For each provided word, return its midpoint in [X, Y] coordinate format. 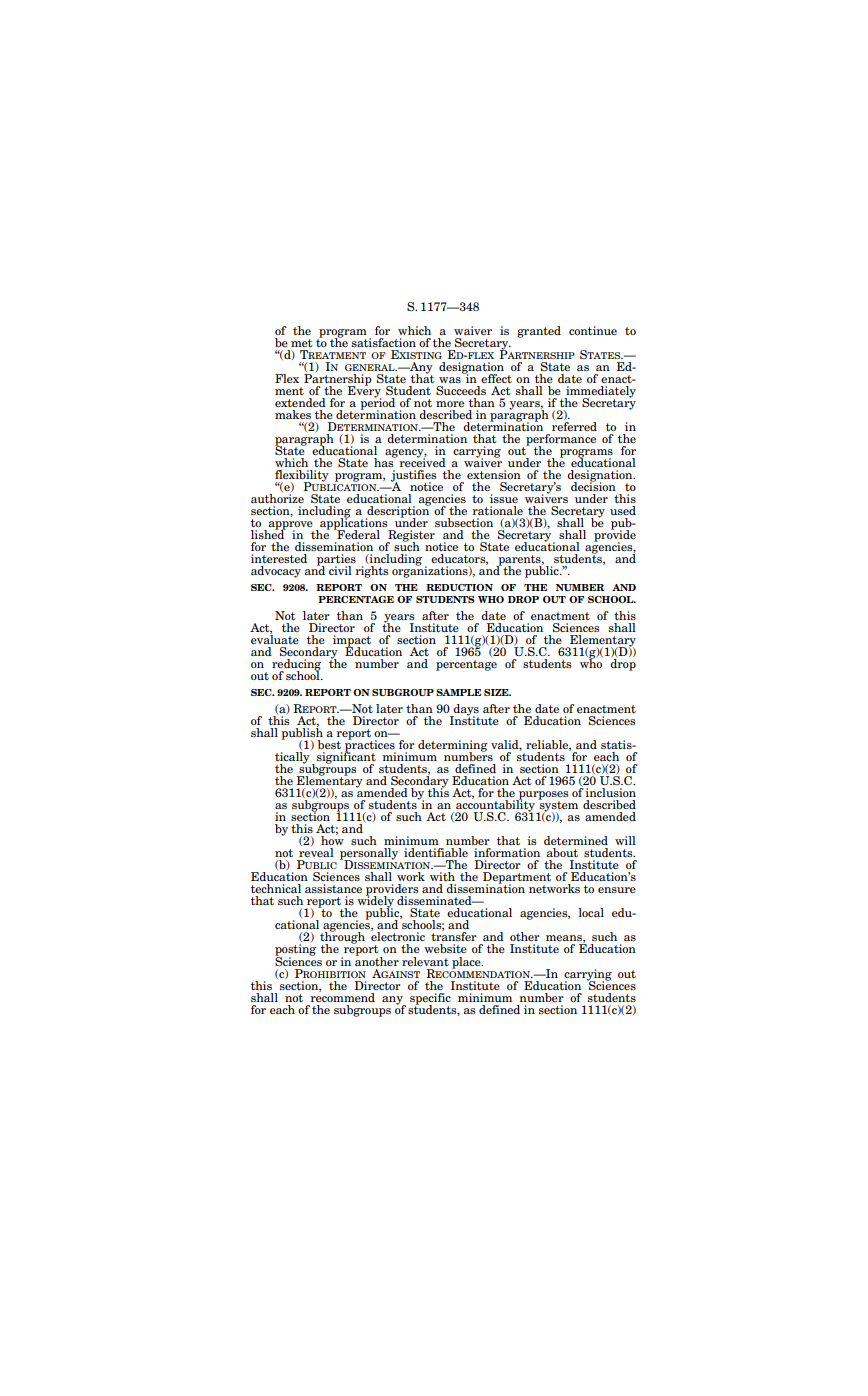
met [302, 343]
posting [295, 951]
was [450, 380]
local [591, 912]
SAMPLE [458, 692]
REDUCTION [459, 587]
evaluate [275, 638]
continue [593, 330]
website [445, 948]
